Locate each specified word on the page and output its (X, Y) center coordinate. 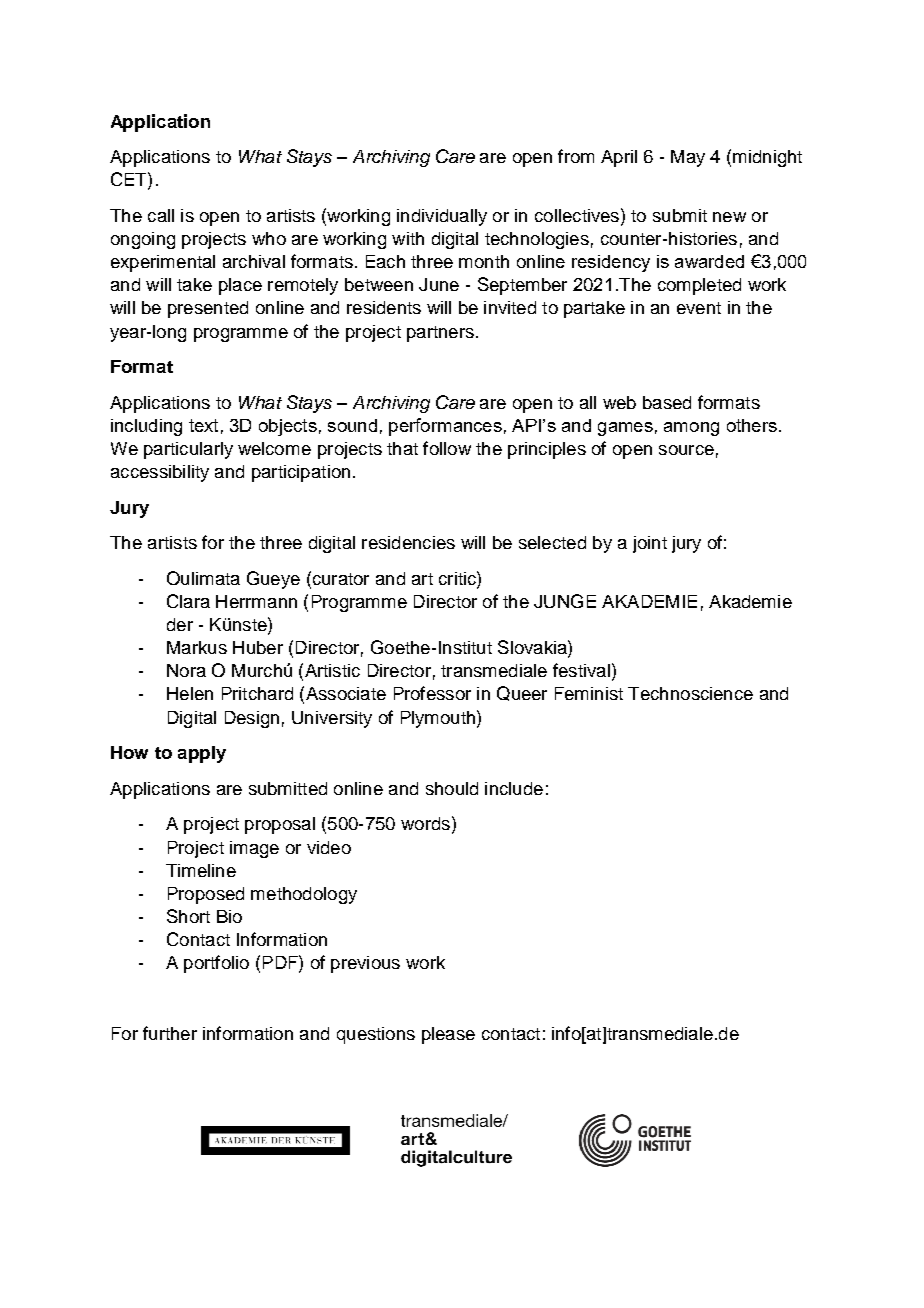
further (170, 1033)
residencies (408, 542)
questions (376, 1035)
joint (650, 544)
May (688, 158)
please (448, 1035)
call (161, 215)
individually (442, 217)
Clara (188, 601)
